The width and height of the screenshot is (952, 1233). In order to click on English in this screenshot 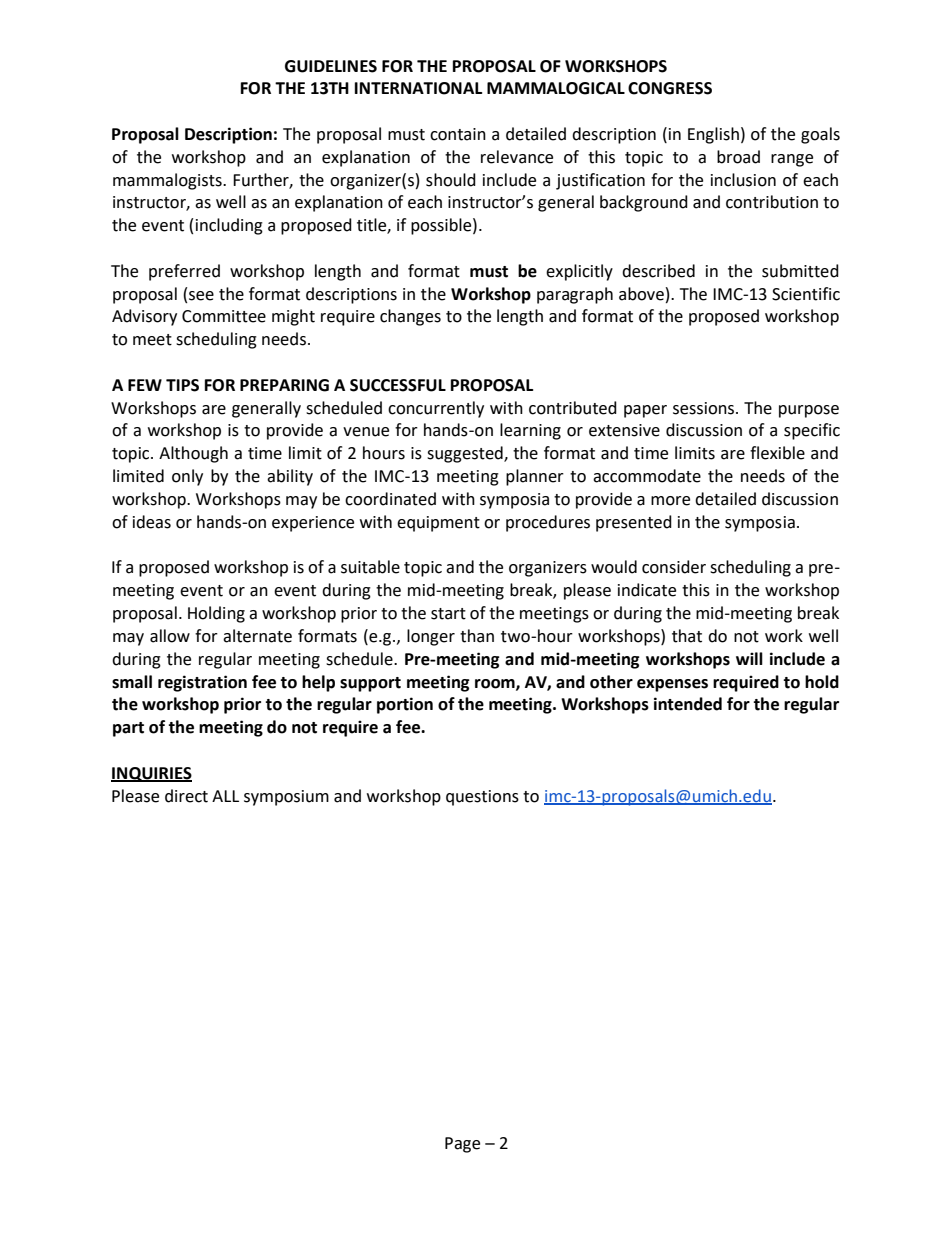, I will do `click(713, 135)`.
